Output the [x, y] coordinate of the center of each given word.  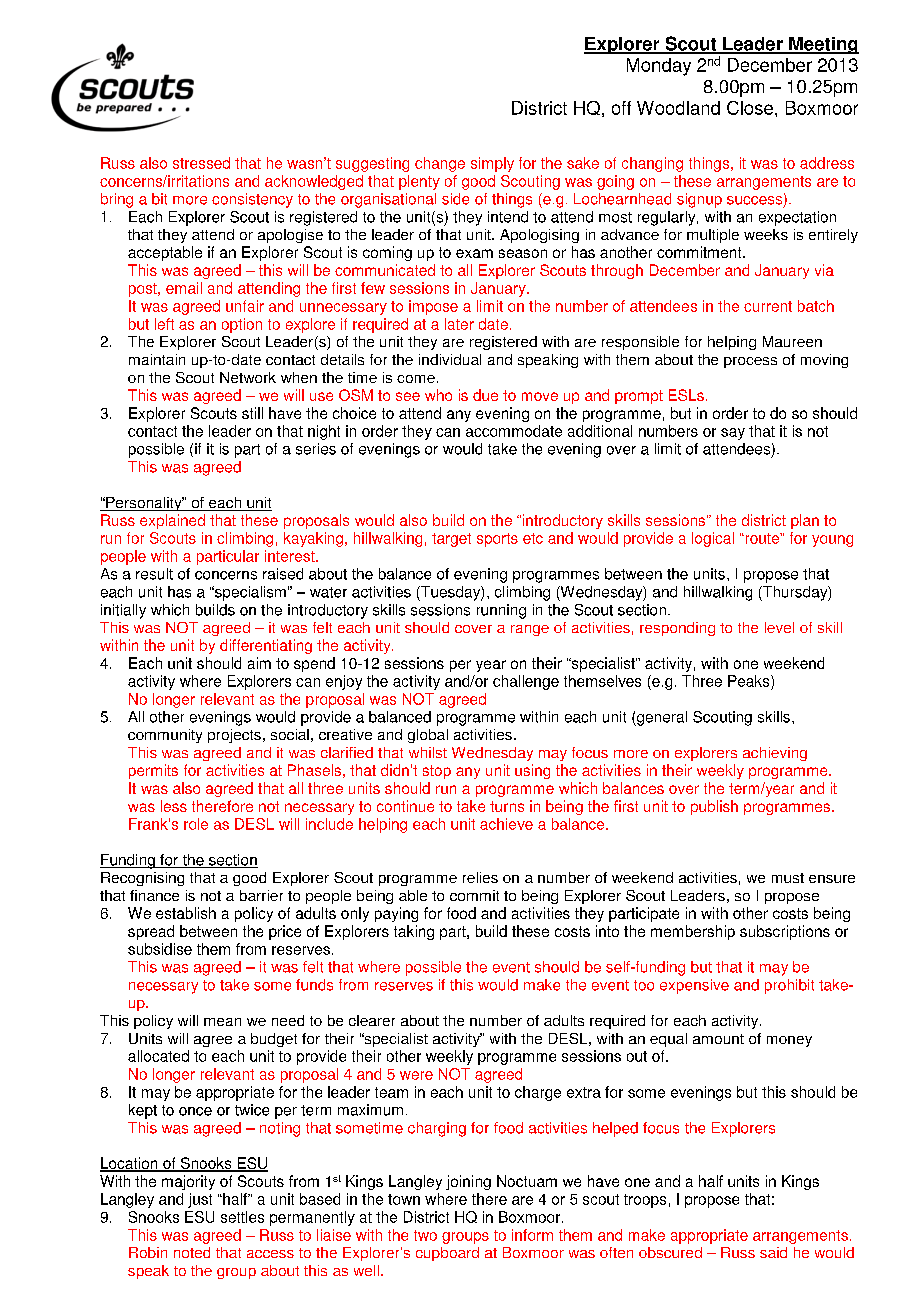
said [773, 1252]
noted [192, 1252]
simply [492, 164]
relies [480, 877]
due [485, 395]
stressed [201, 163]
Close [751, 108]
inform [532, 1235]
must [788, 878]
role [196, 824]
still [252, 413]
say [733, 434]
